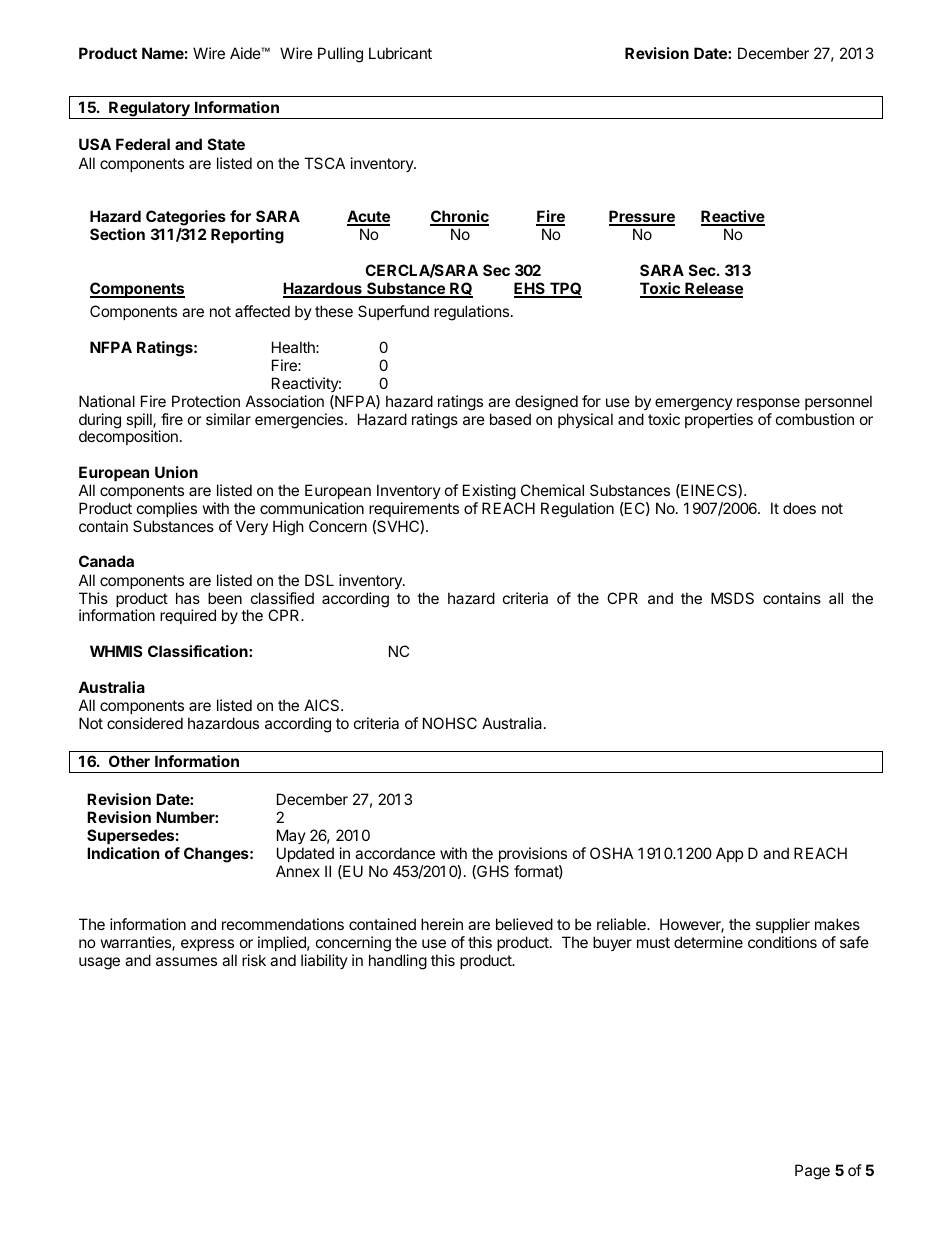  Describe the element at coordinates (149, 110) in the image. I see `Regulatory` at that location.
